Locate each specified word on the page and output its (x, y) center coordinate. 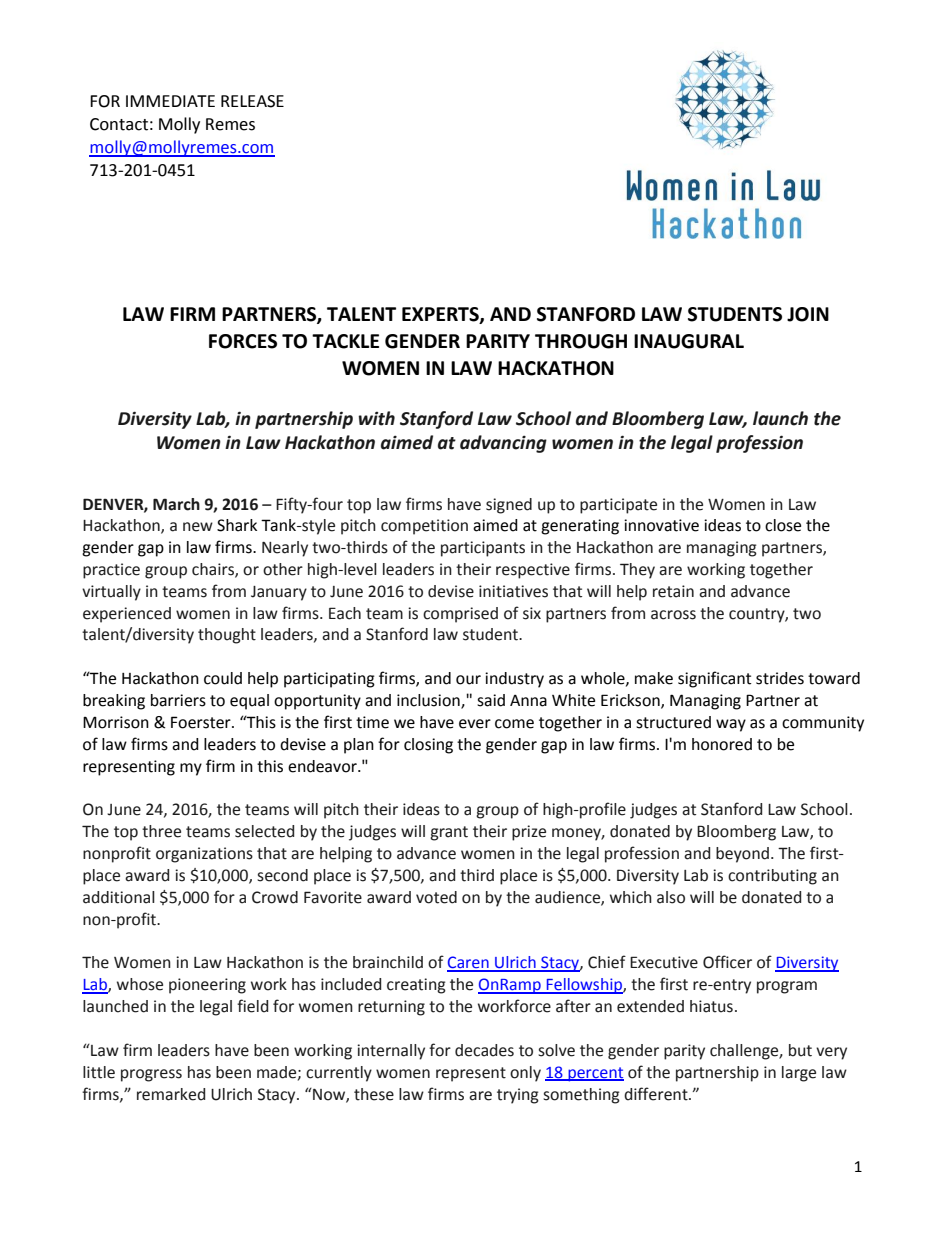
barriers (178, 700)
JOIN (808, 314)
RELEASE (252, 101)
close (783, 525)
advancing (503, 444)
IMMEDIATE (170, 101)
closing (428, 746)
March (176, 504)
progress (151, 1075)
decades (484, 1050)
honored (722, 744)
